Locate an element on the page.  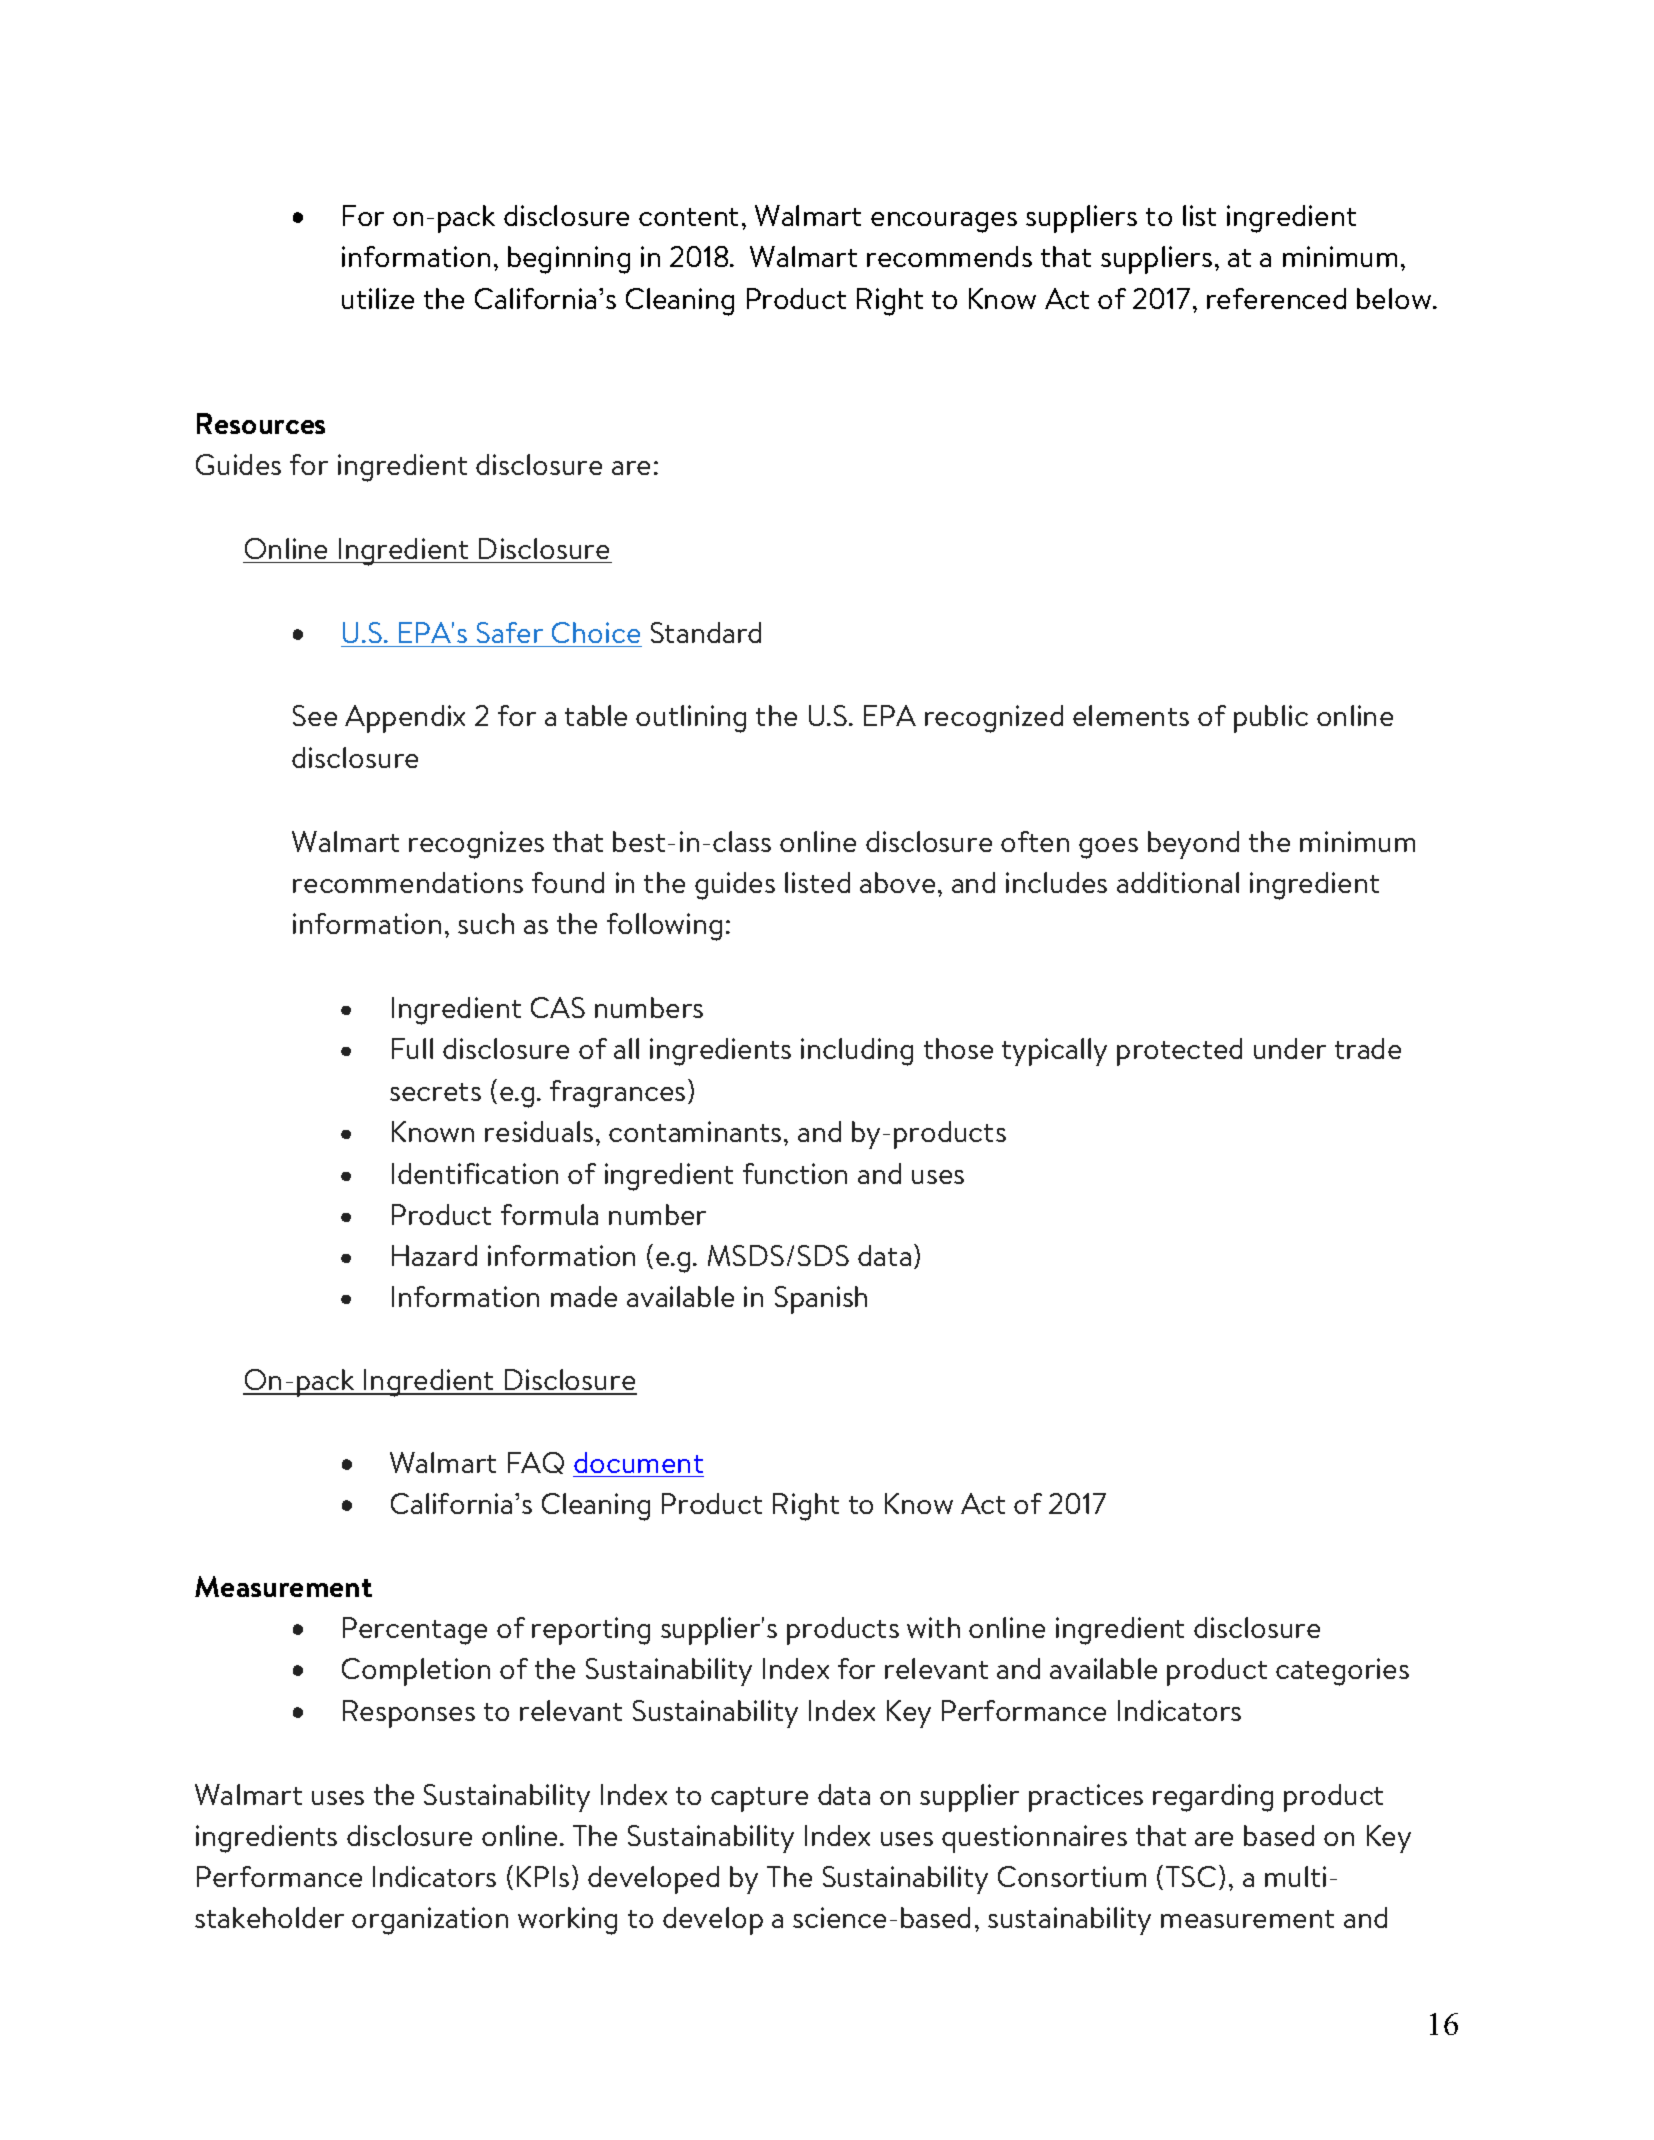
document is located at coordinates (638, 1462).
